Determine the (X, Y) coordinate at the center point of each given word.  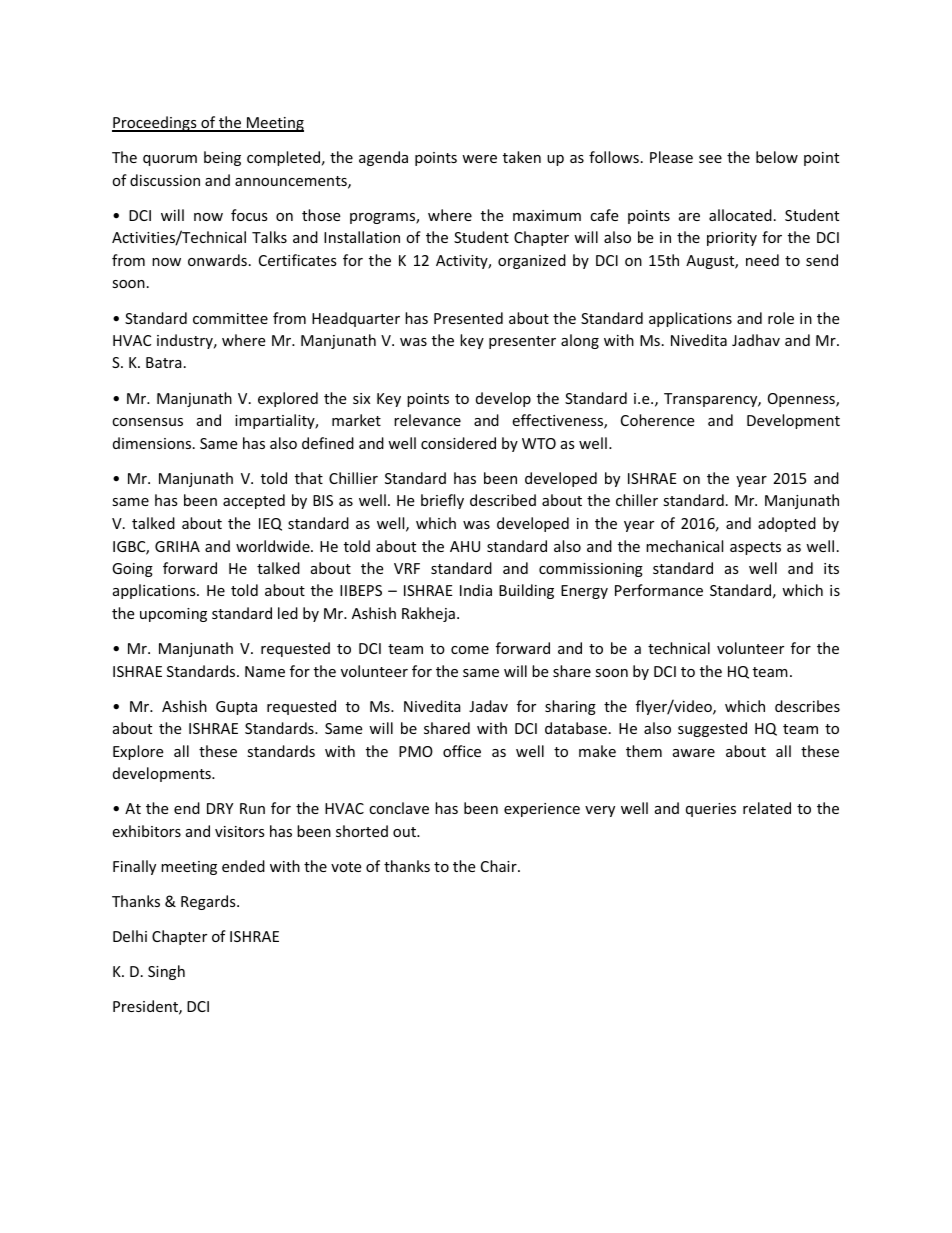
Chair (500, 866)
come (470, 650)
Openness (802, 400)
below (777, 157)
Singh (166, 972)
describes (807, 706)
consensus (147, 422)
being (222, 158)
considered (458, 443)
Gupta (236, 708)
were (479, 159)
